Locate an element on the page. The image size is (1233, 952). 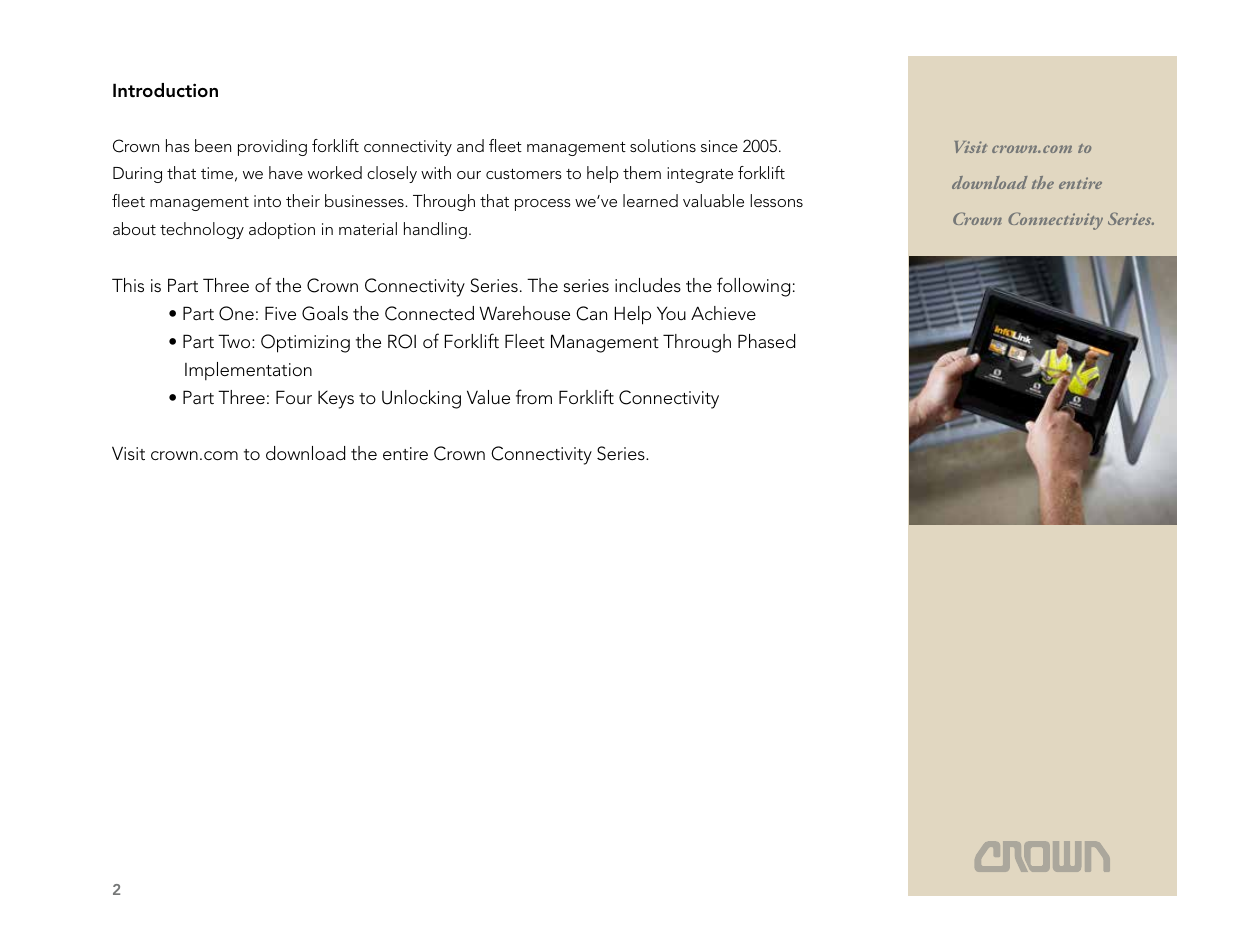
Achieve is located at coordinates (723, 313).
